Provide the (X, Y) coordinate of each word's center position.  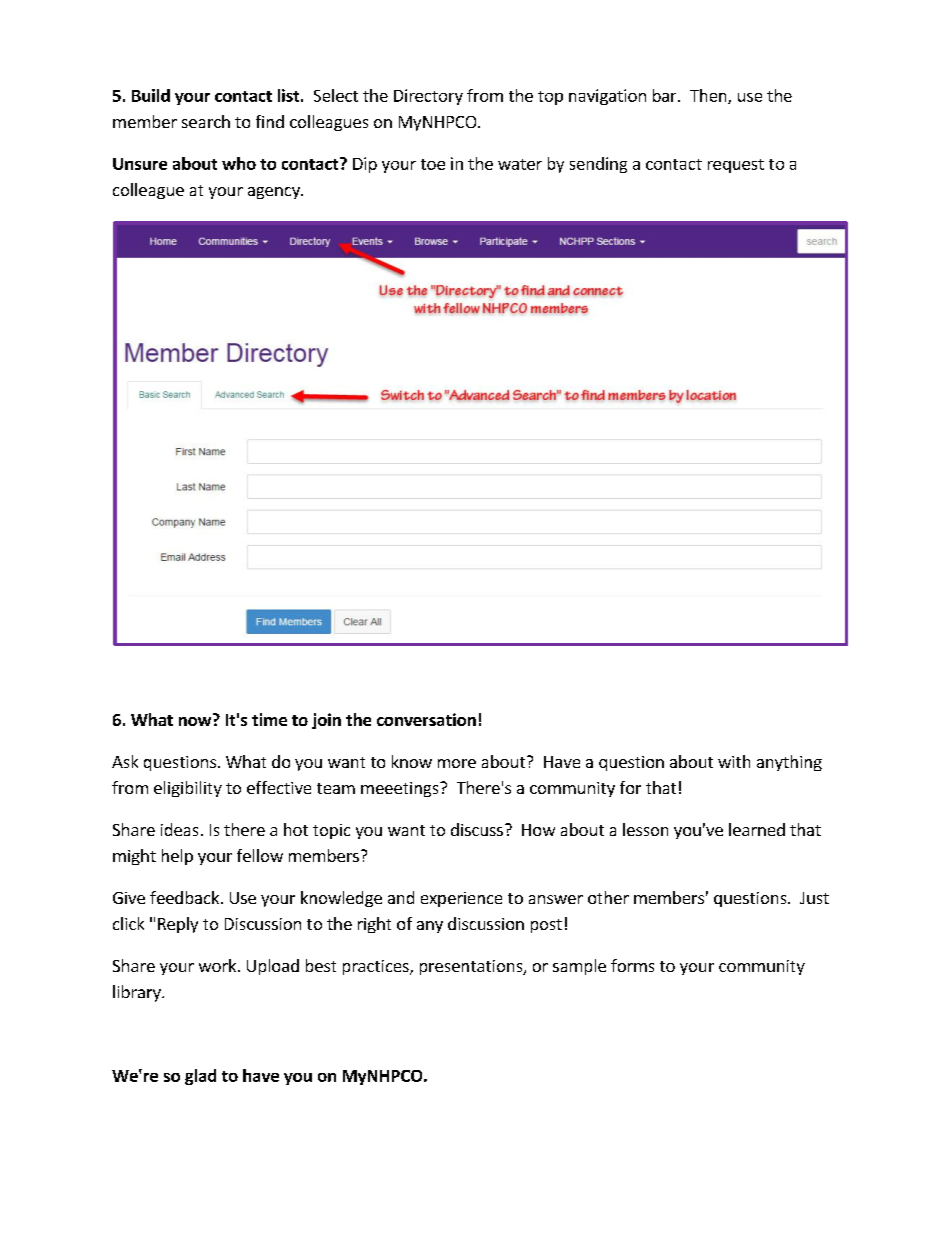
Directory (428, 97)
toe (433, 164)
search (206, 121)
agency (275, 193)
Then (709, 96)
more (457, 763)
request (736, 166)
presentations (472, 967)
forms (632, 965)
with (734, 761)
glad (200, 1077)
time (269, 719)
